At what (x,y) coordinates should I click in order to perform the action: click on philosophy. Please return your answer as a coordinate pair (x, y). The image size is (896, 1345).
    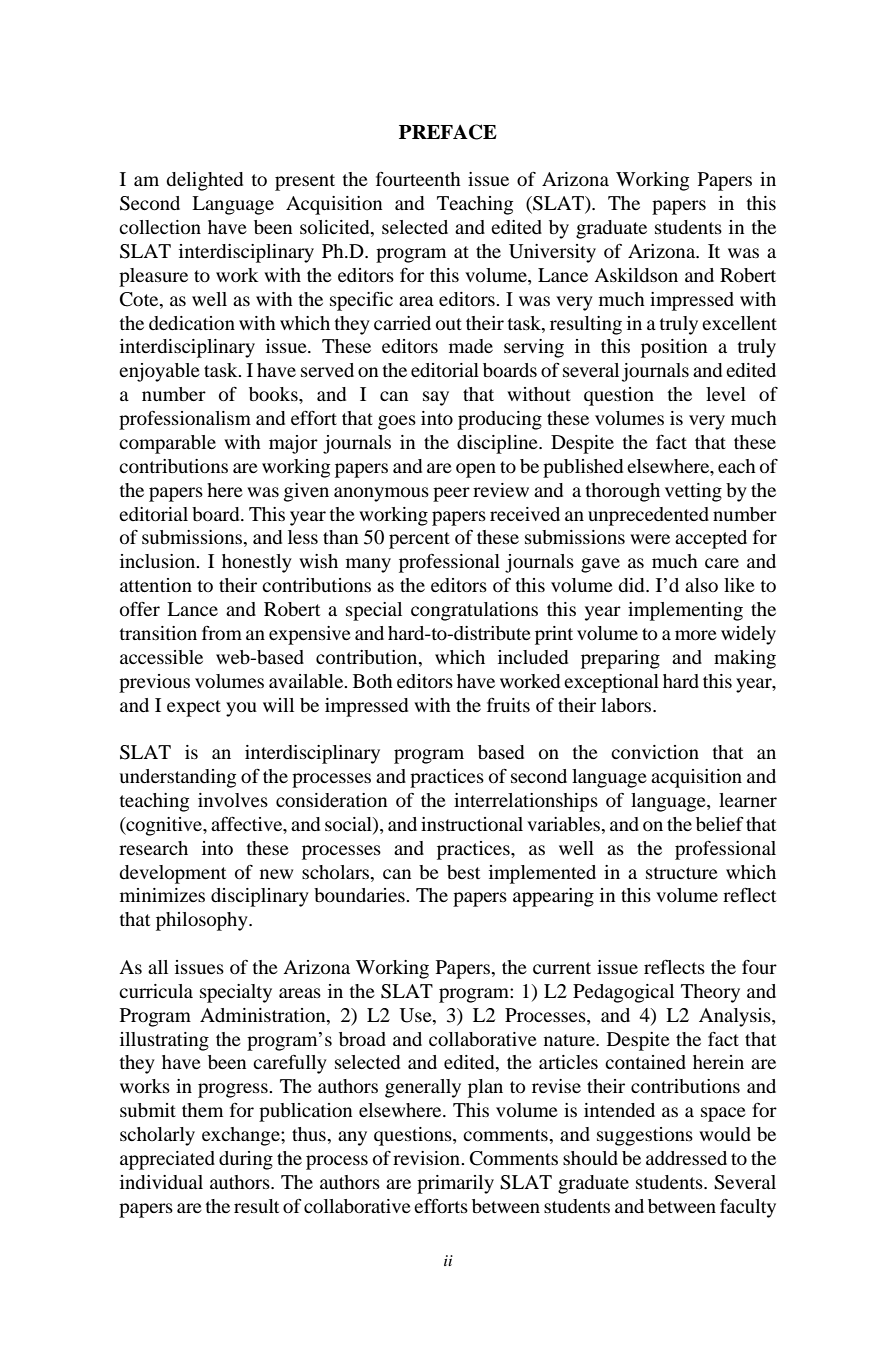
    Looking at the image, I should click on (203, 921).
